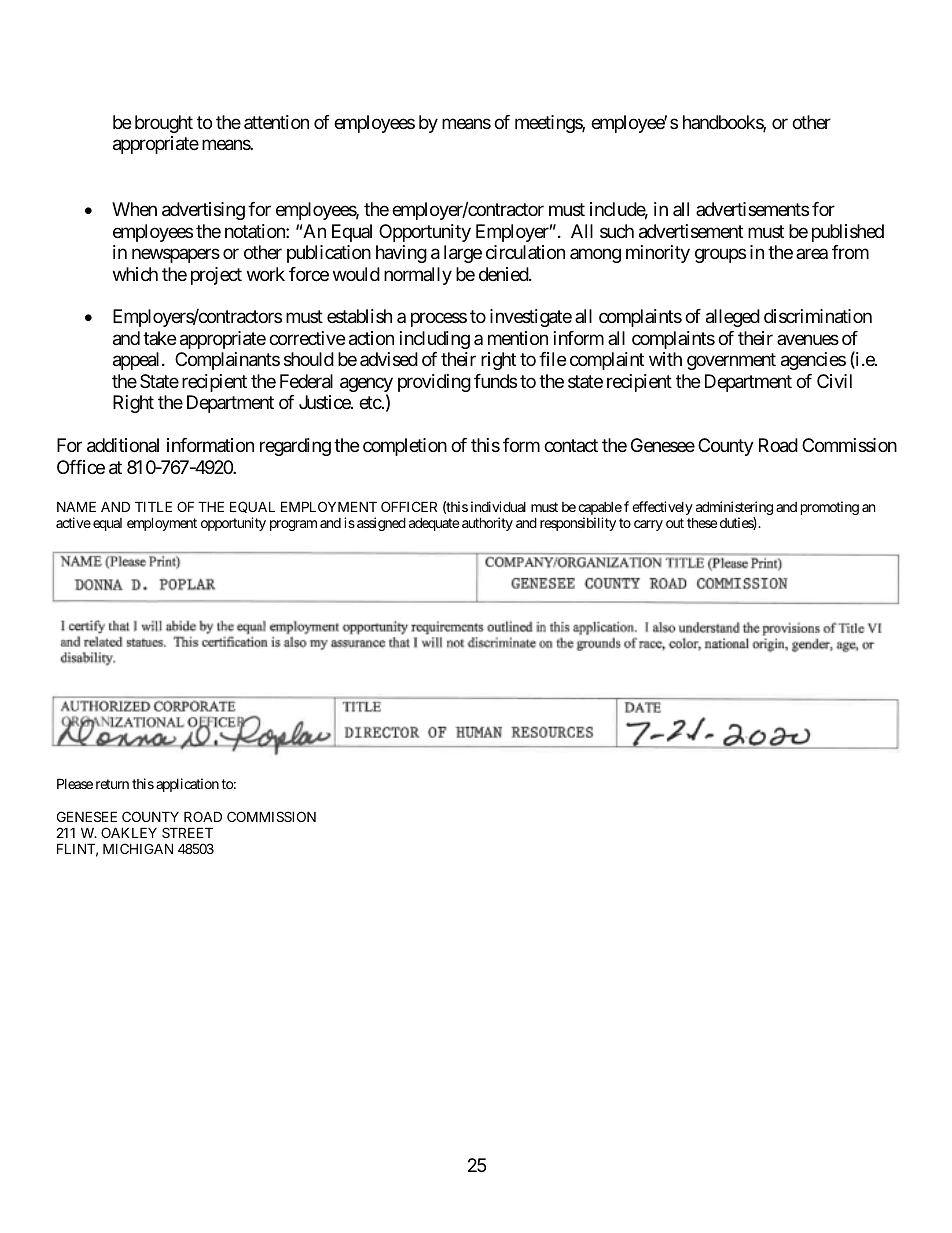  I want to click on MICHIGAN, so click(138, 848).
